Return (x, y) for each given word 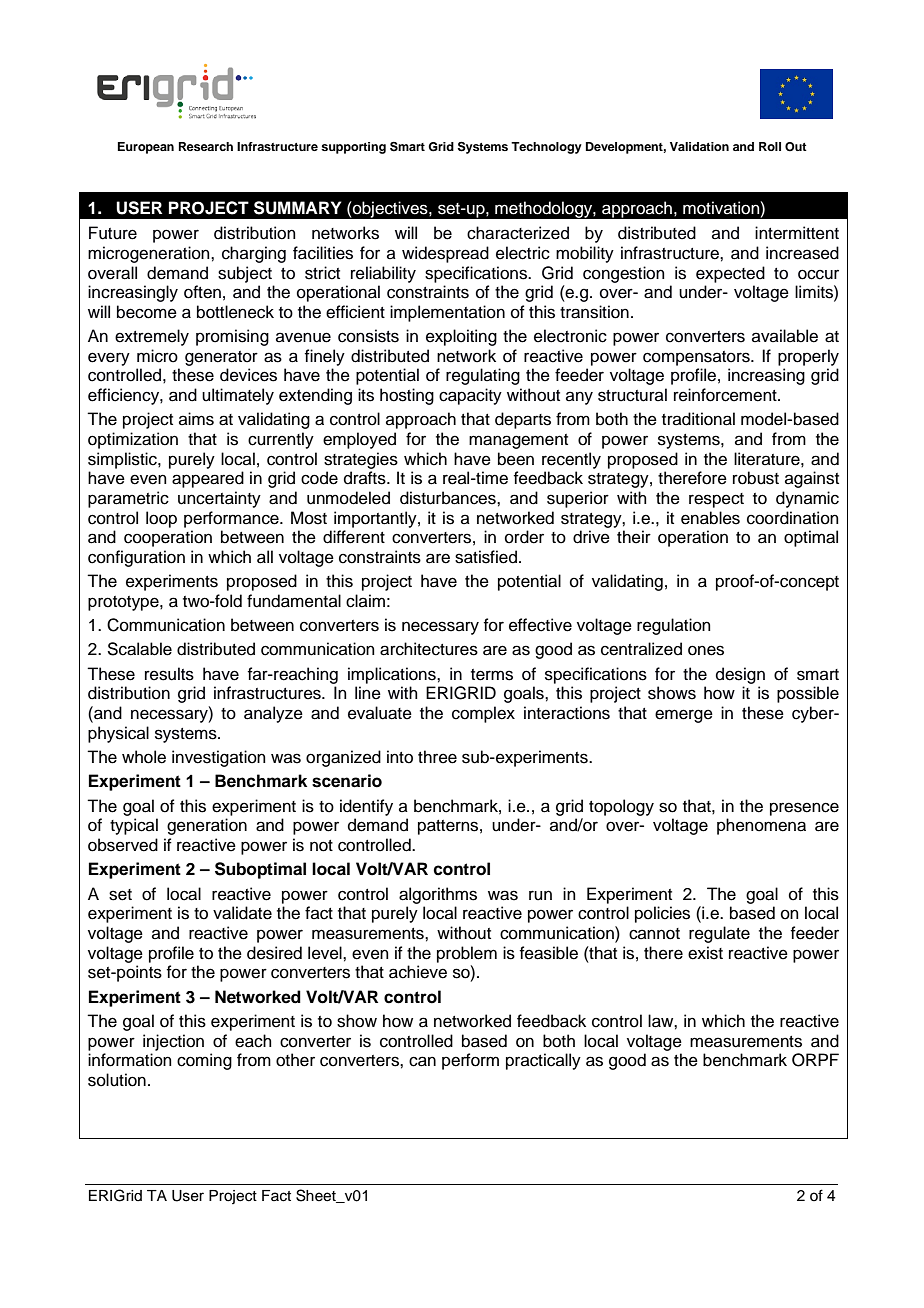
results (169, 674)
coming (204, 1061)
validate (242, 913)
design (740, 675)
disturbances (449, 498)
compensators (697, 358)
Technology (546, 148)
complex (483, 714)
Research (206, 146)
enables (710, 518)
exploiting (461, 337)
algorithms (438, 895)
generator (221, 358)
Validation (699, 146)
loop (161, 519)
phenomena (761, 826)
